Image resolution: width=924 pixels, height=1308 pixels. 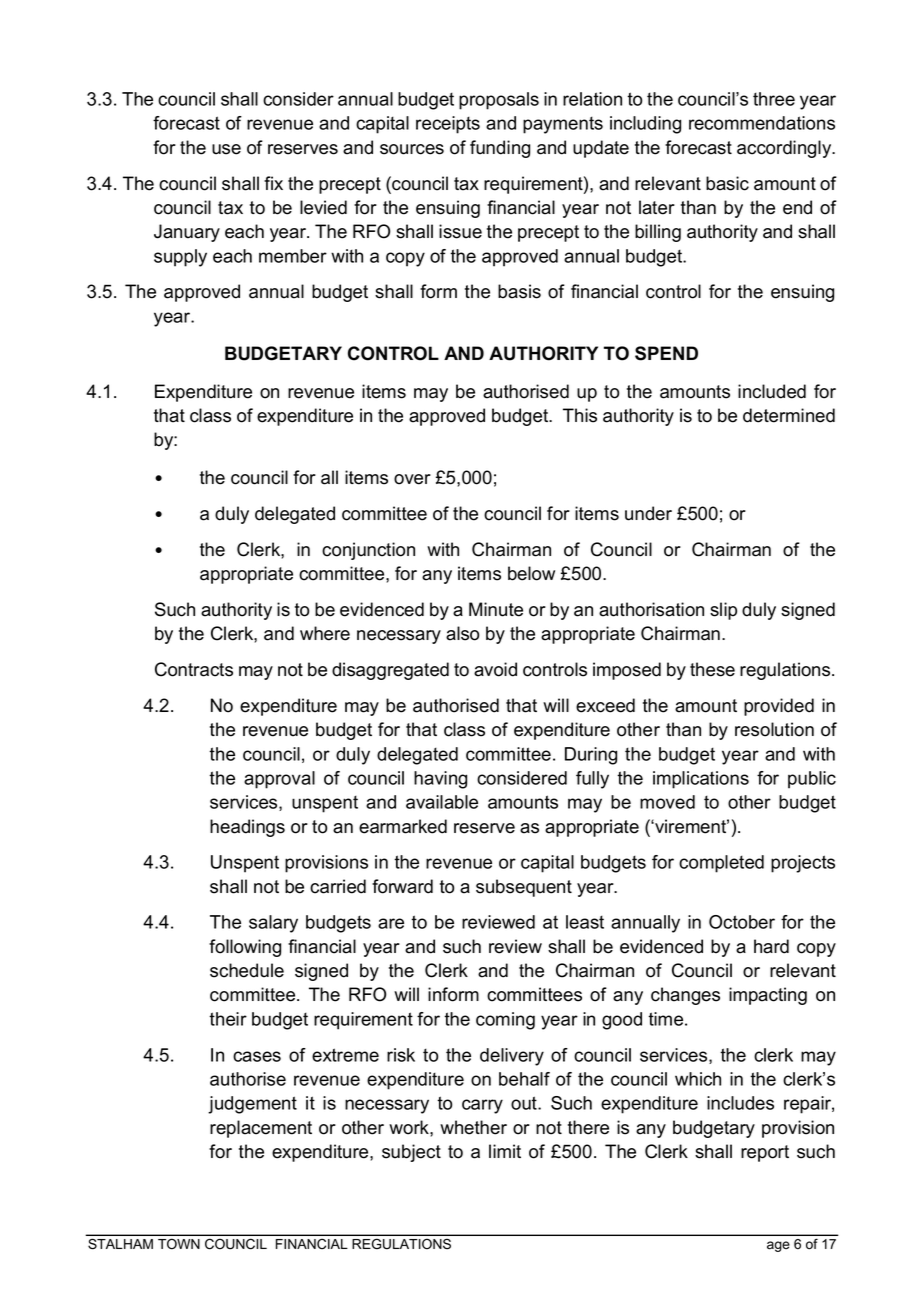 What do you see at coordinates (500, 149) in the page?
I see `funding` at bounding box center [500, 149].
